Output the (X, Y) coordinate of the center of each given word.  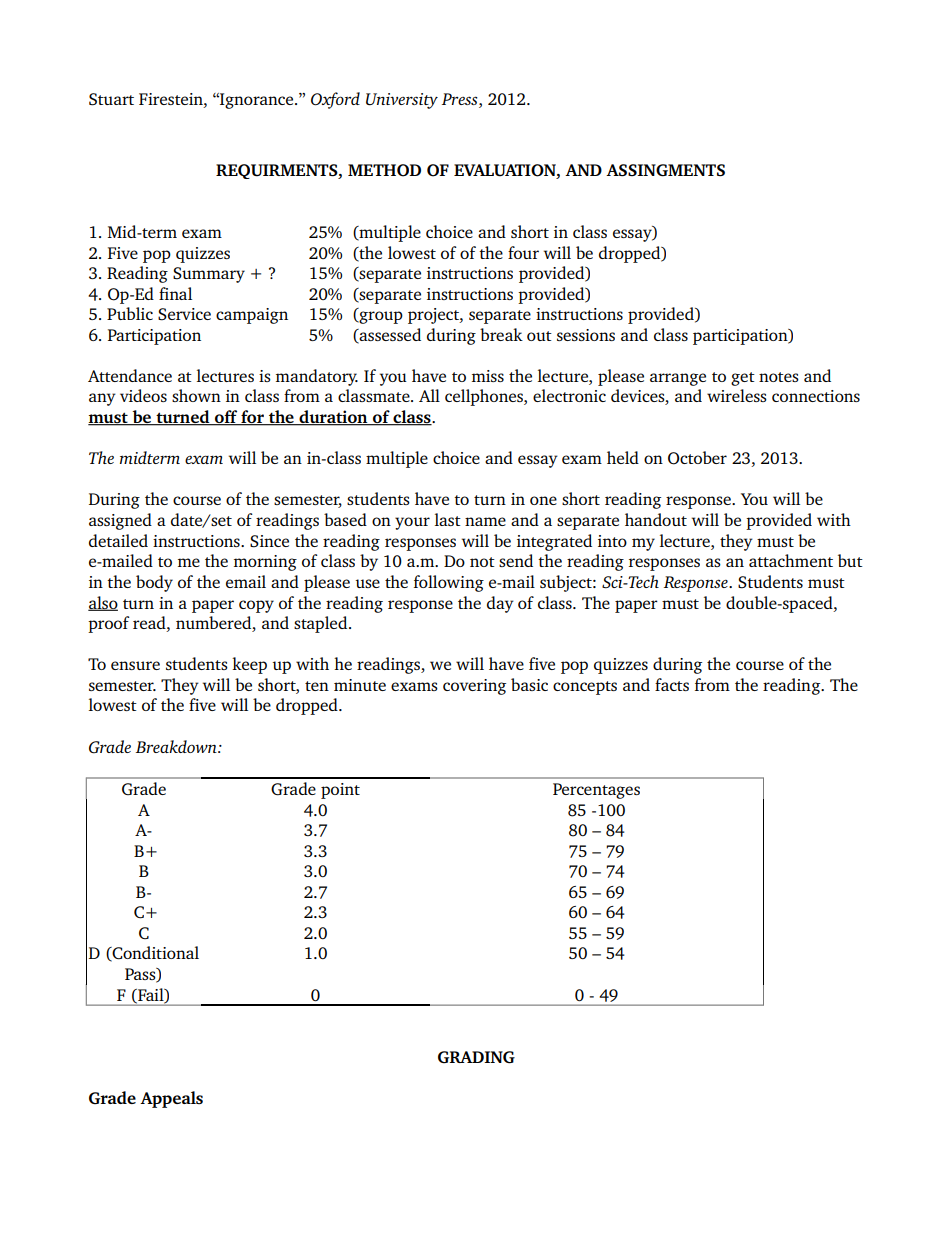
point (340, 791)
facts (672, 684)
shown (196, 395)
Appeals (171, 1099)
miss (488, 376)
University (402, 101)
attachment (791, 560)
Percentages (596, 791)
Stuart (111, 99)
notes (779, 377)
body (154, 583)
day (500, 604)
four (523, 252)
